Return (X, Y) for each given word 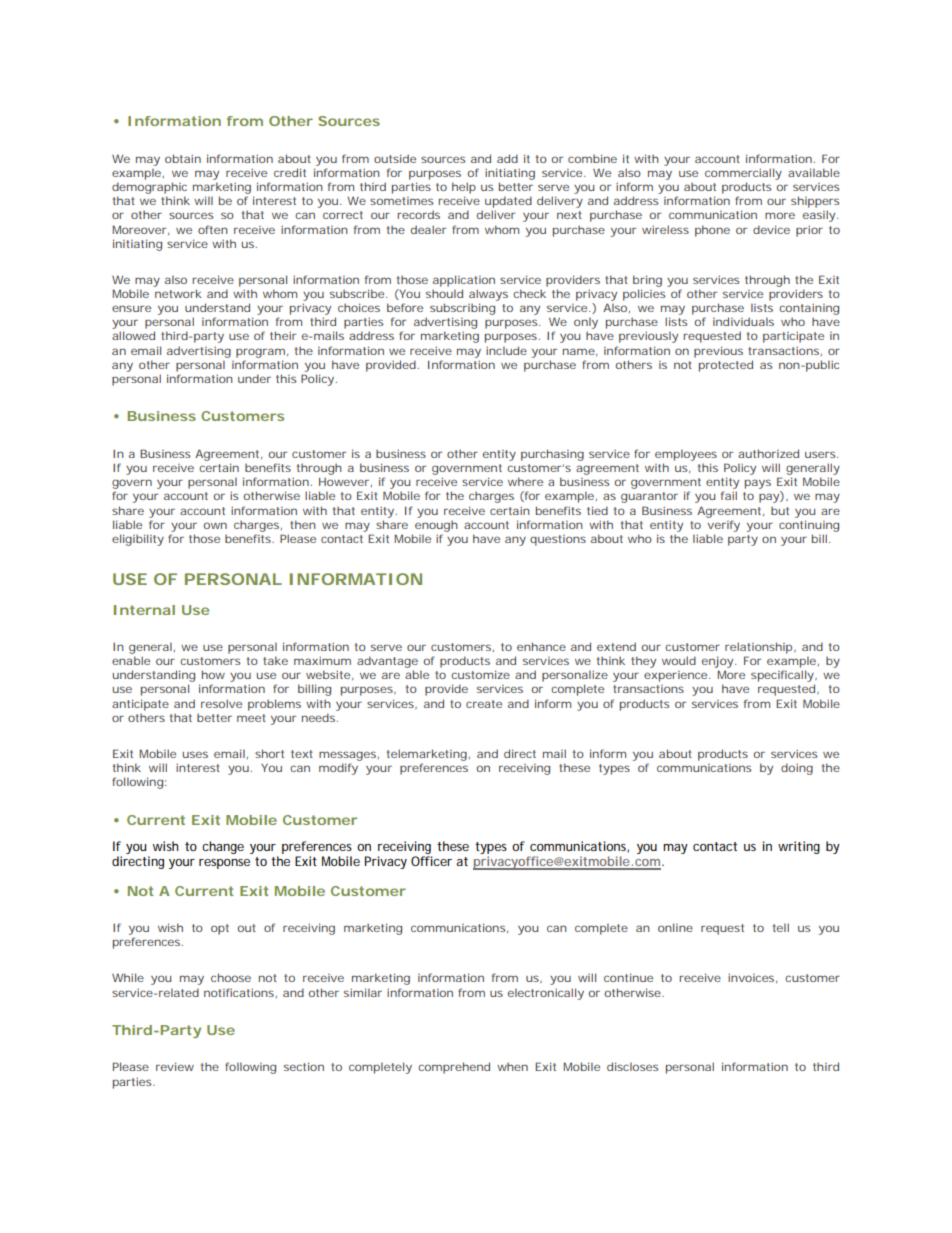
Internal (144, 610)
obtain (183, 158)
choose (231, 977)
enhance (541, 646)
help (464, 188)
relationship (760, 648)
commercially (743, 174)
